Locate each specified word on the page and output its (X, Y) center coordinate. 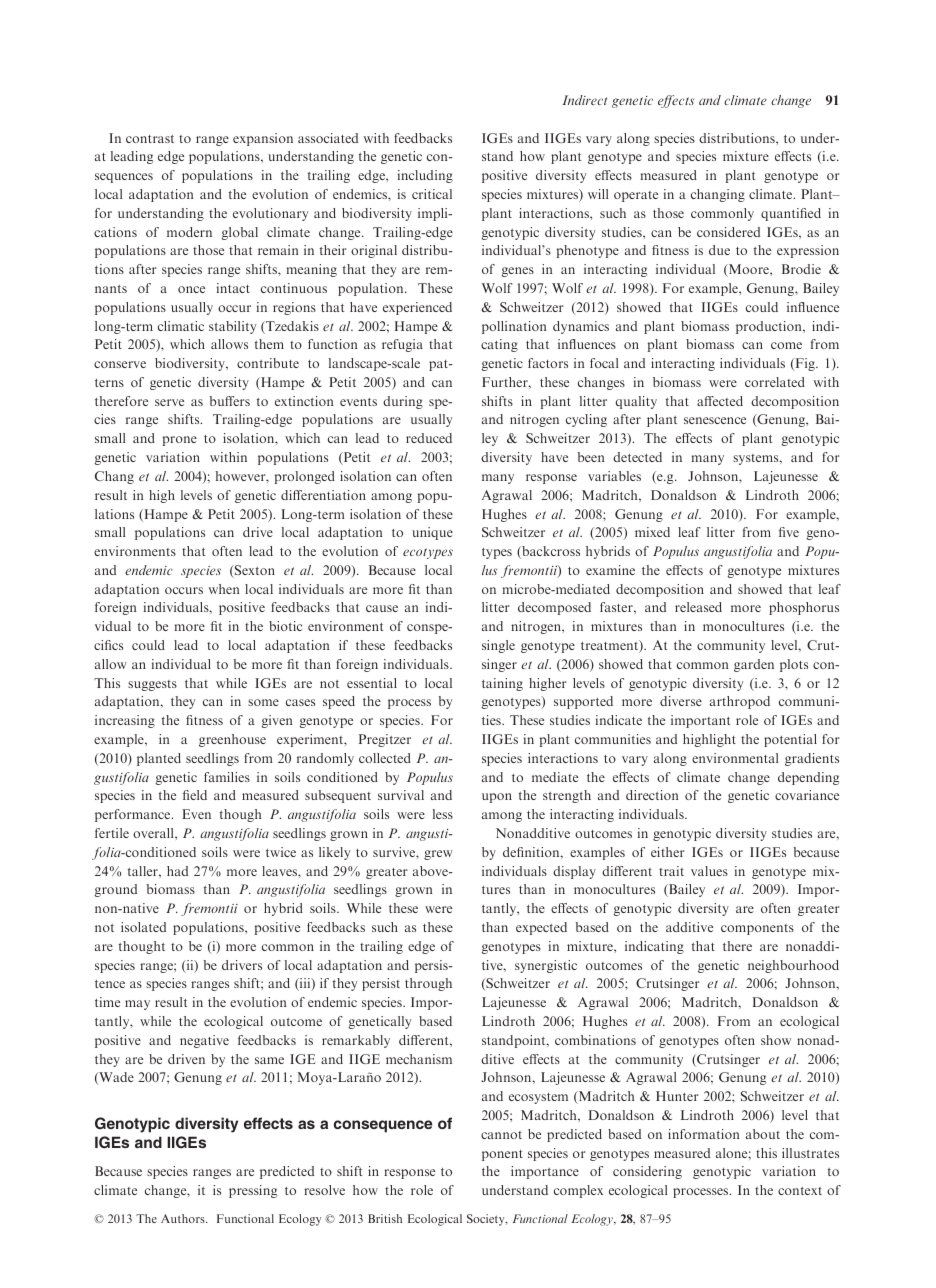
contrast (150, 139)
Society (487, 1220)
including (425, 176)
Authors (184, 1218)
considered (728, 232)
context (800, 1191)
